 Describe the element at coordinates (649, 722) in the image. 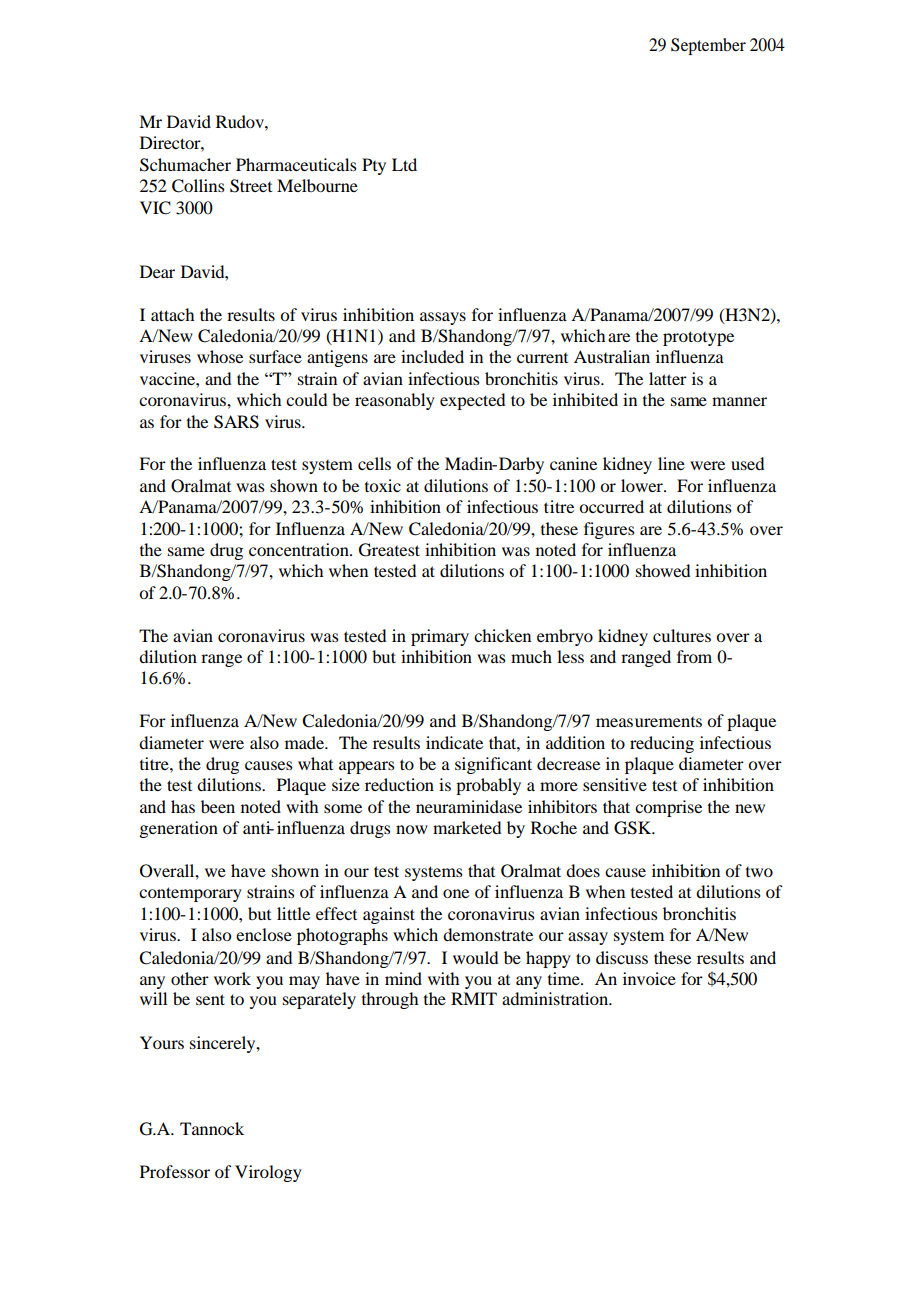

I see `measurements` at that location.
